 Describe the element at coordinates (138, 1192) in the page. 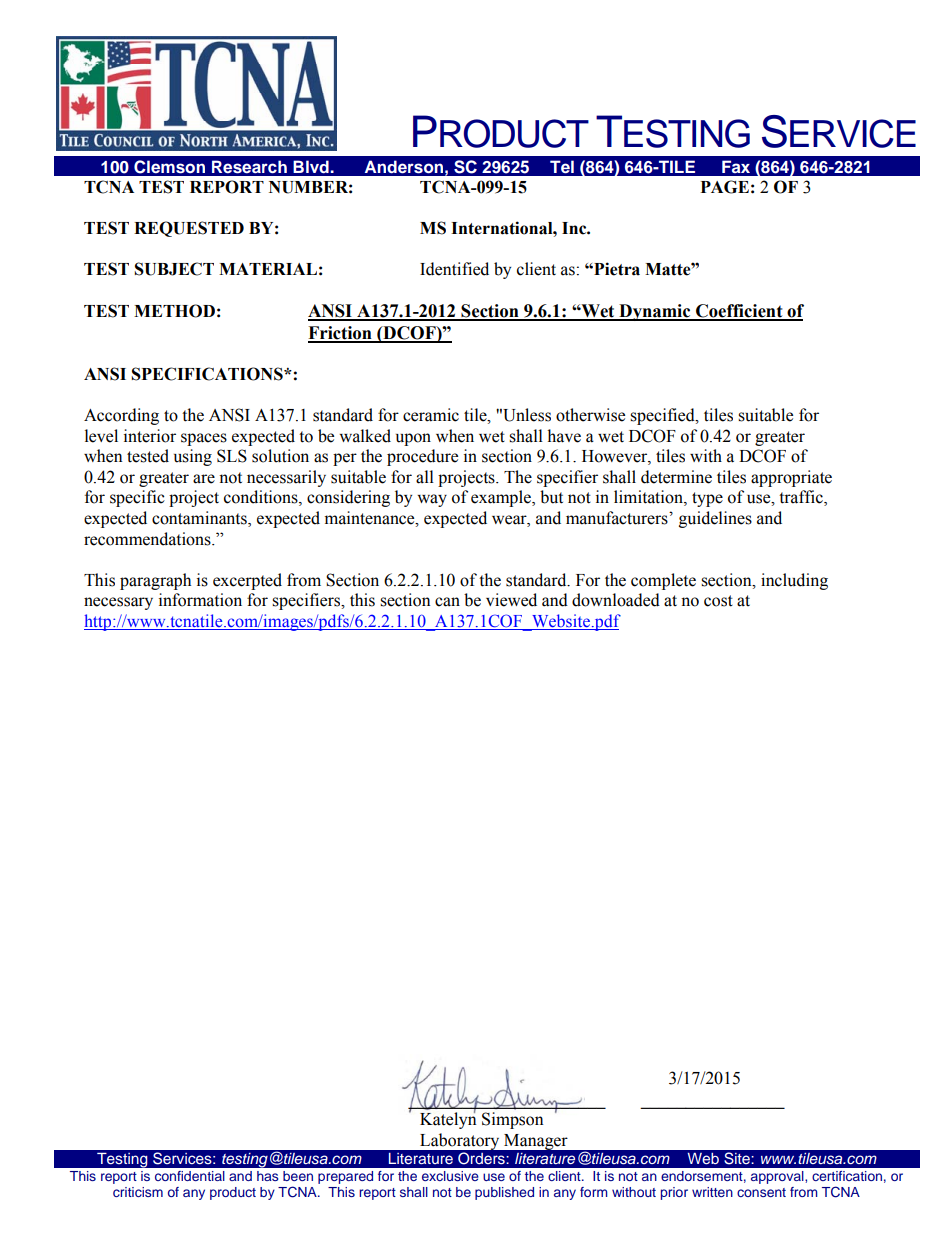

I see `criticism` at that location.
